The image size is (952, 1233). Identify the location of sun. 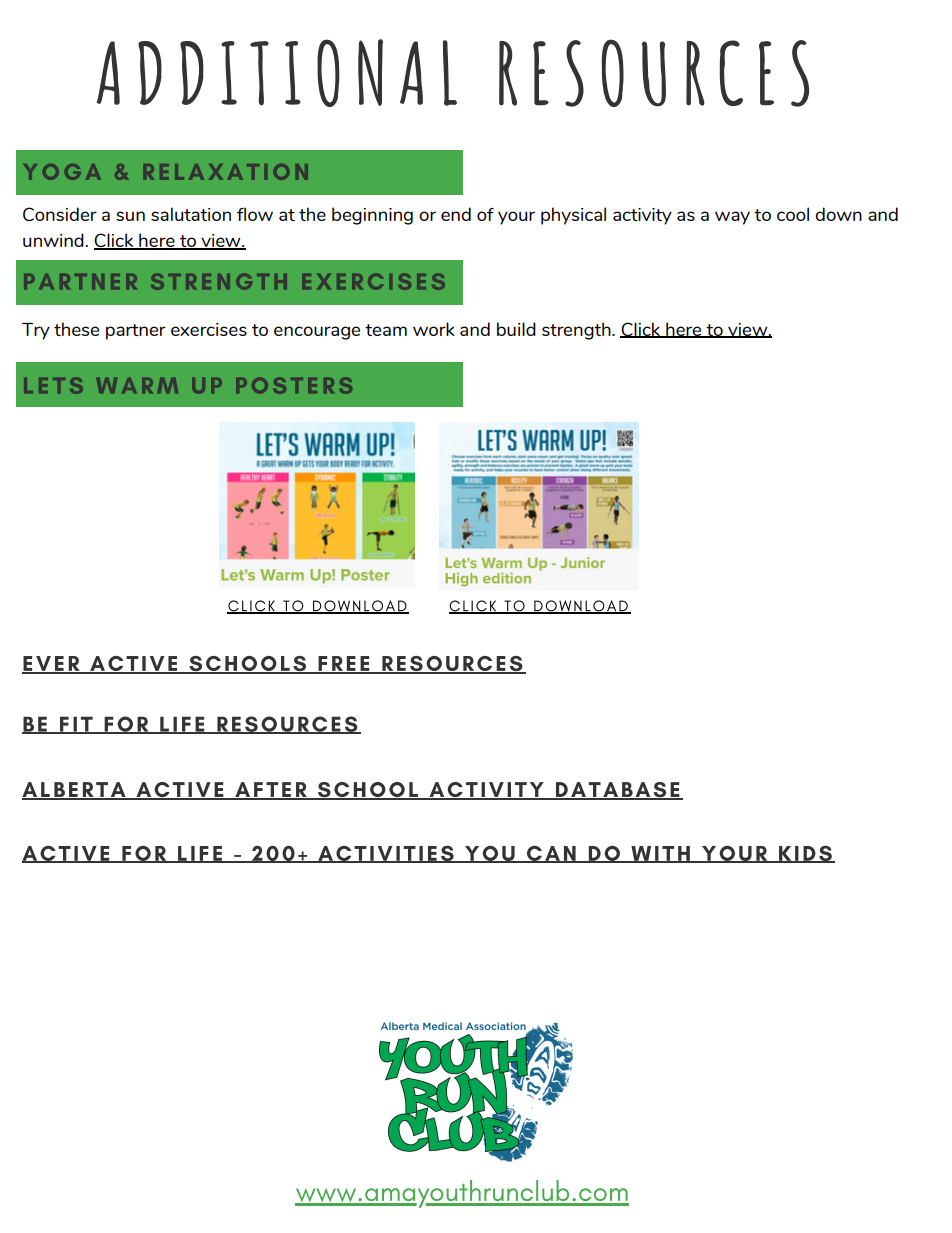
(130, 216).
